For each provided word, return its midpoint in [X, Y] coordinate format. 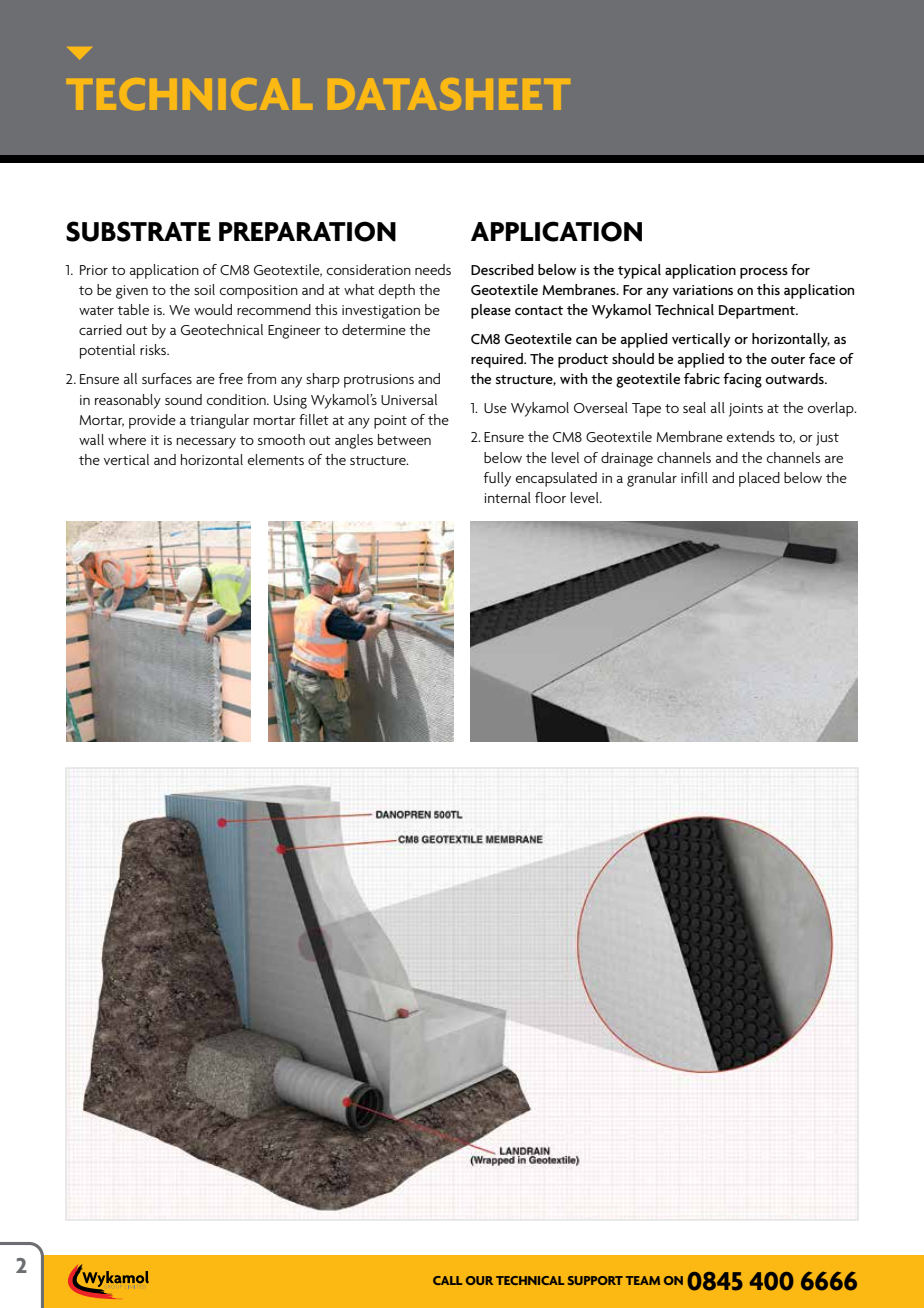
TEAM [643, 1280]
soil [204, 289]
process [764, 273]
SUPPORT [595, 1280]
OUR [479, 1280]
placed [759, 479]
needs [433, 269]
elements [276, 459]
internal [508, 497]
